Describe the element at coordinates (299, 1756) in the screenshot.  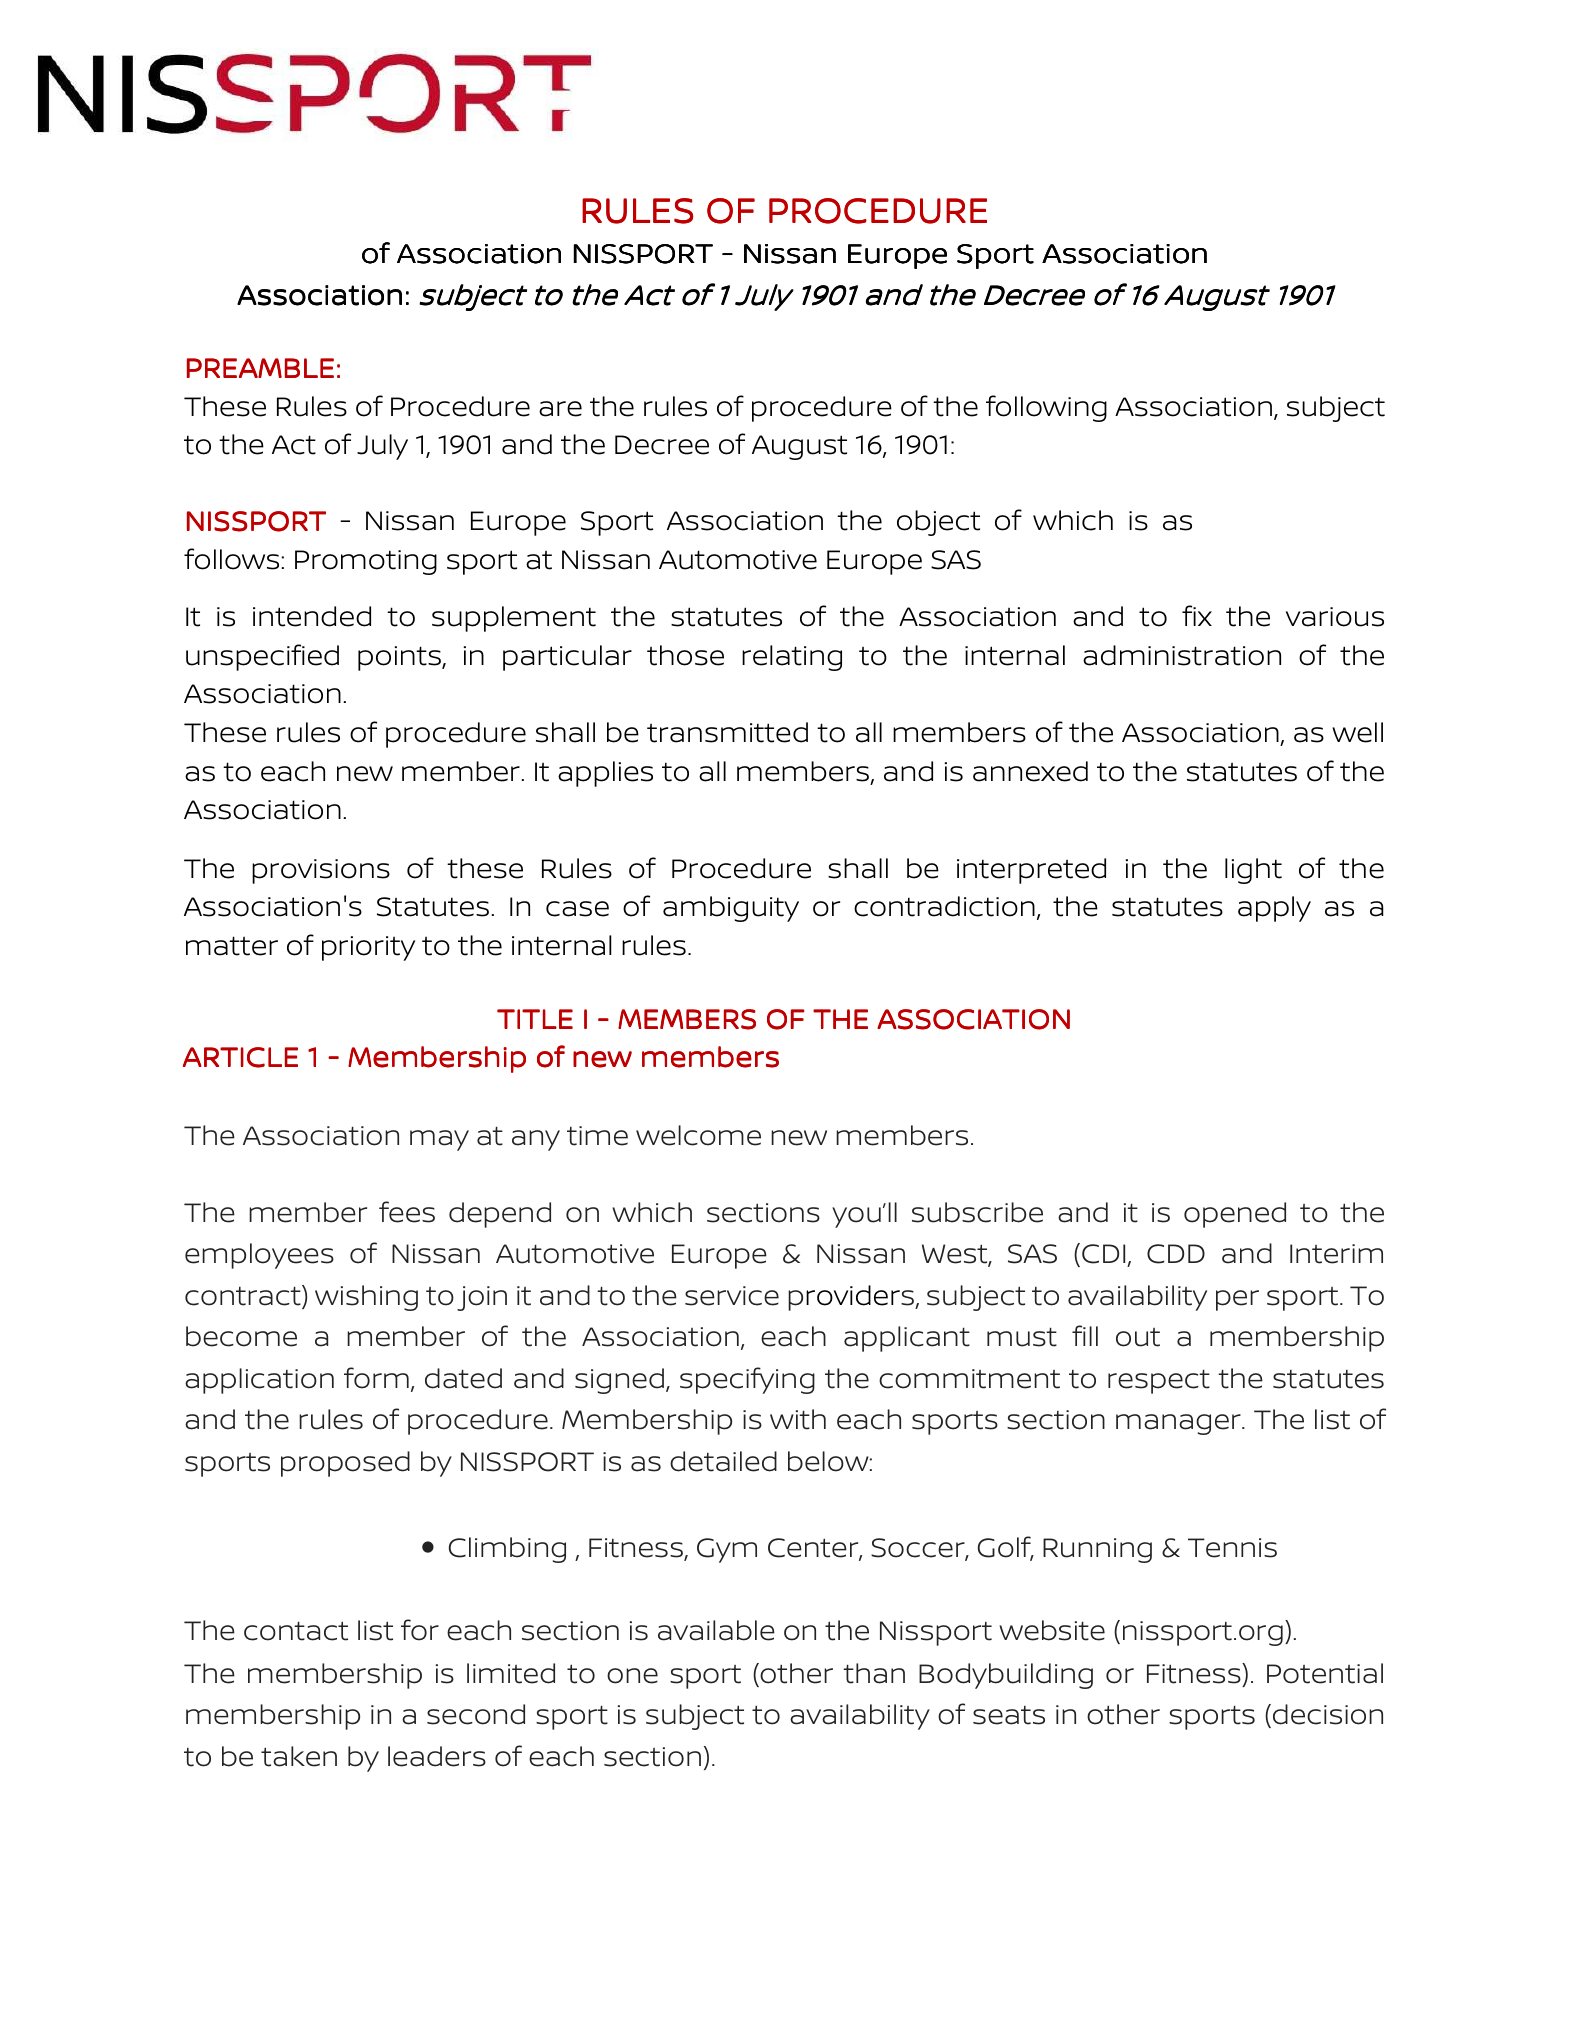
I see `taken` at that location.
